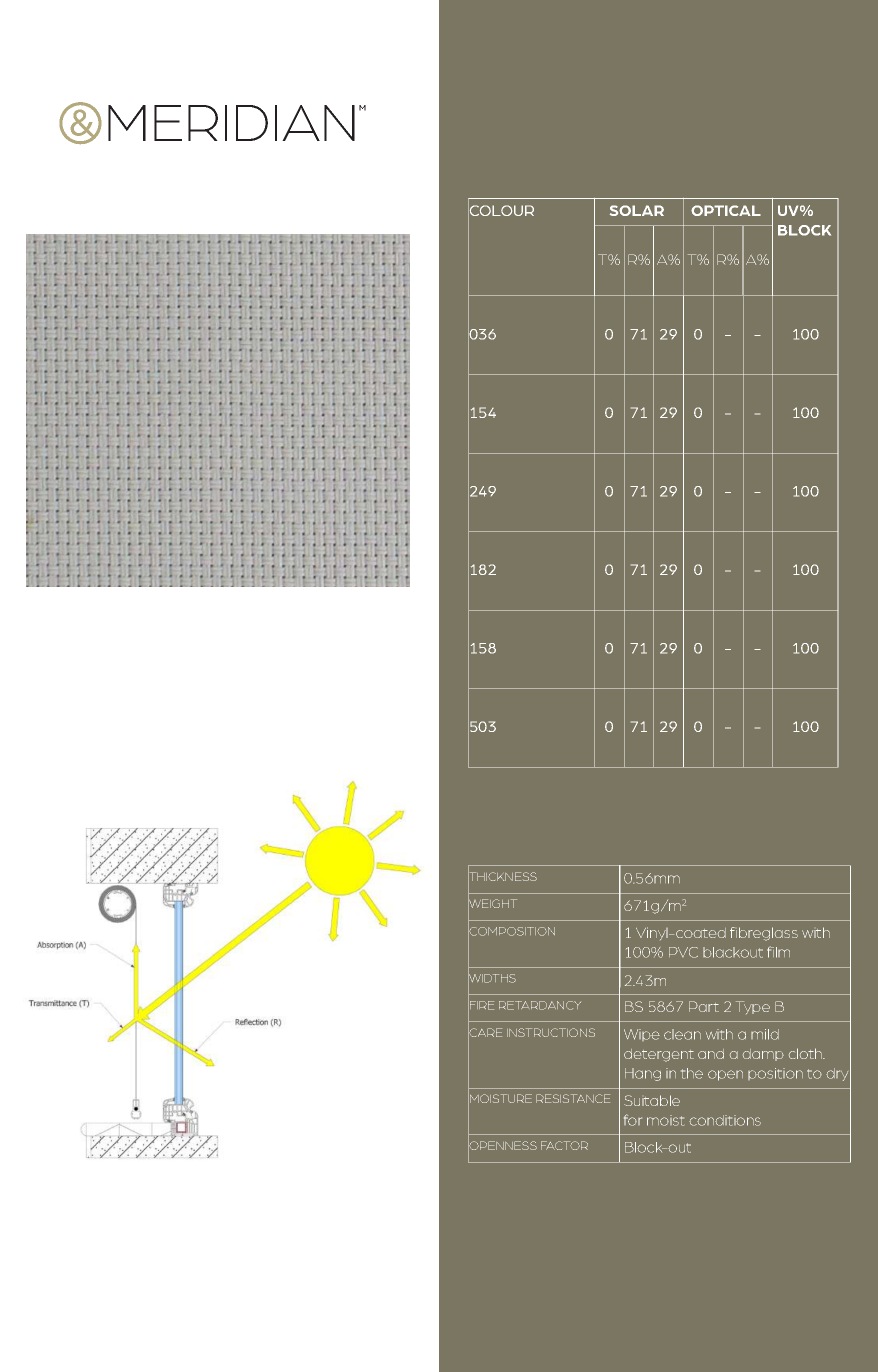 The width and height of the screenshot is (878, 1372). What do you see at coordinates (683, 952) in the screenshot?
I see `PVC` at bounding box center [683, 952].
